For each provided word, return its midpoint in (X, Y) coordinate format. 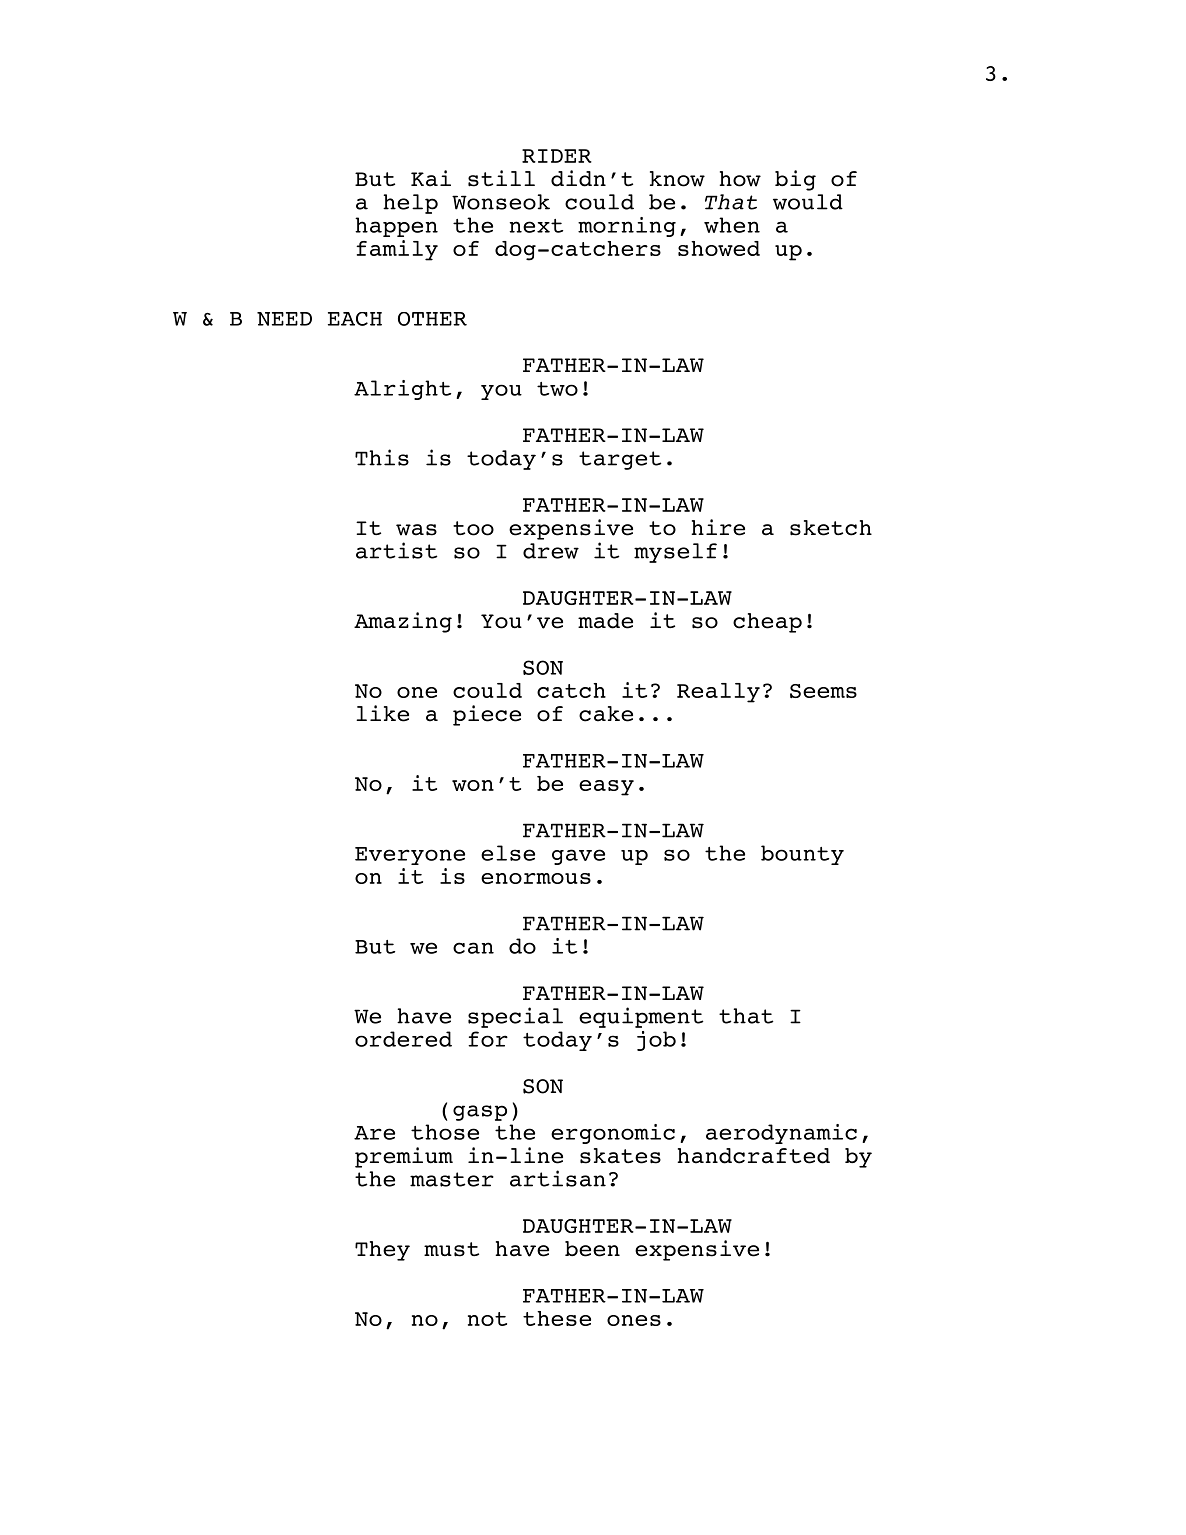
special (515, 1017)
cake (606, 714)
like (382, 713)
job (656, 1041)
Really (718, 693)
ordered (403, 1039)
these (557, 1318)
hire (718, 527)
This (382, 457)
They (382, 1251)
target (620, 460)
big (795, 180)
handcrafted (753, 1156)
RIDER (557, 156)
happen (396, 227)
